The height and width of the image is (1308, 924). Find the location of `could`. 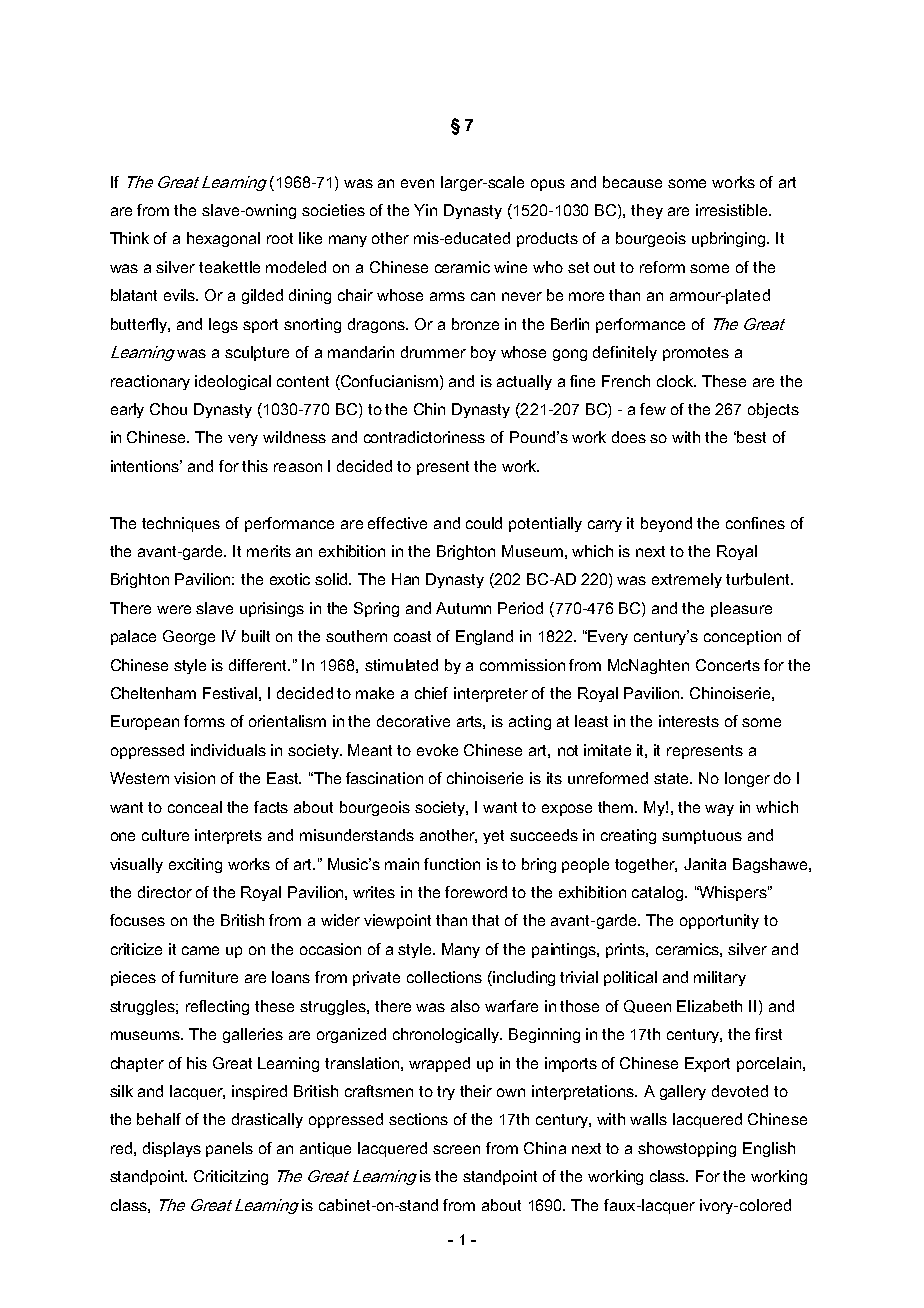

could is located at coordinates (484, 523).
